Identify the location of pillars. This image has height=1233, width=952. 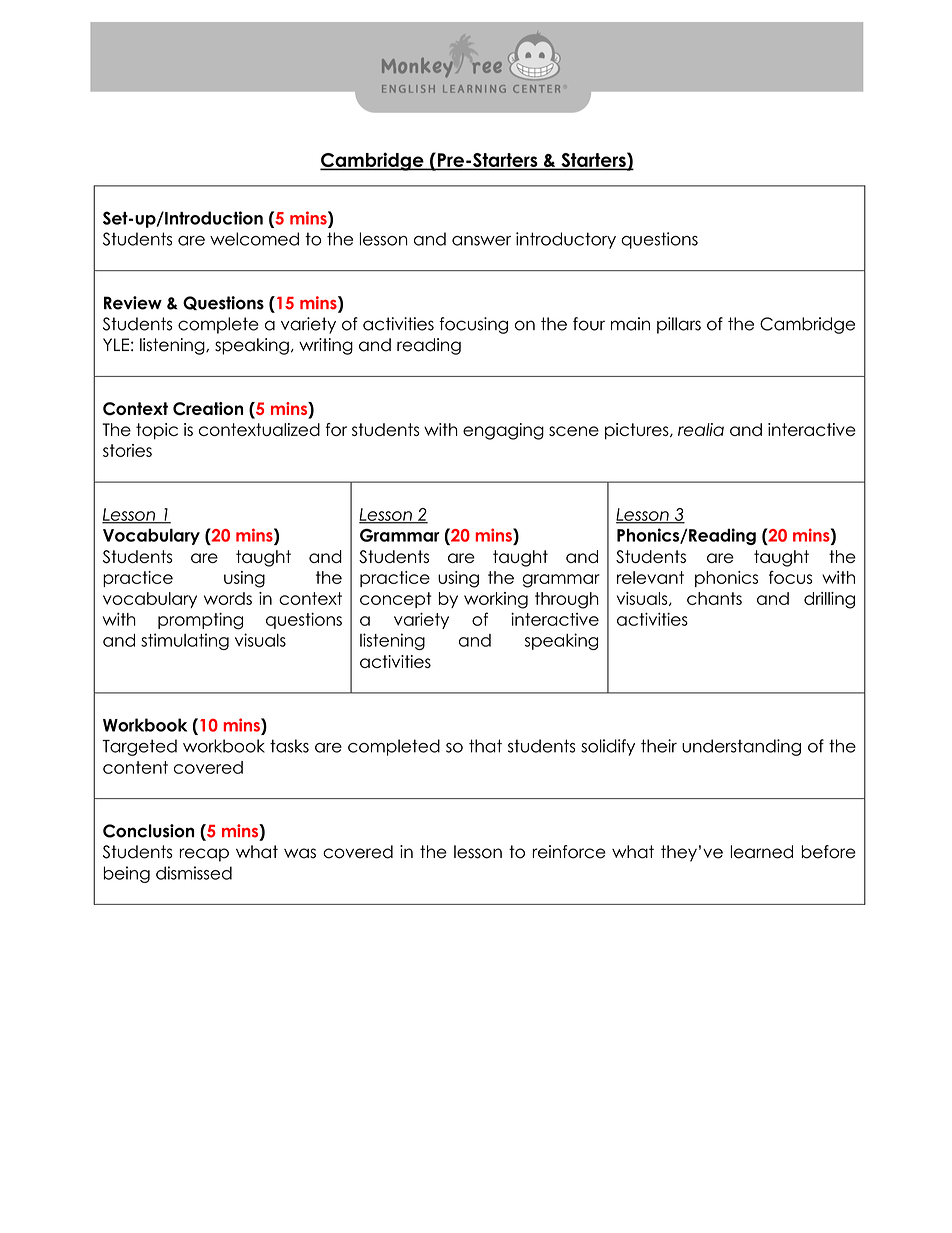
(679, 325).
